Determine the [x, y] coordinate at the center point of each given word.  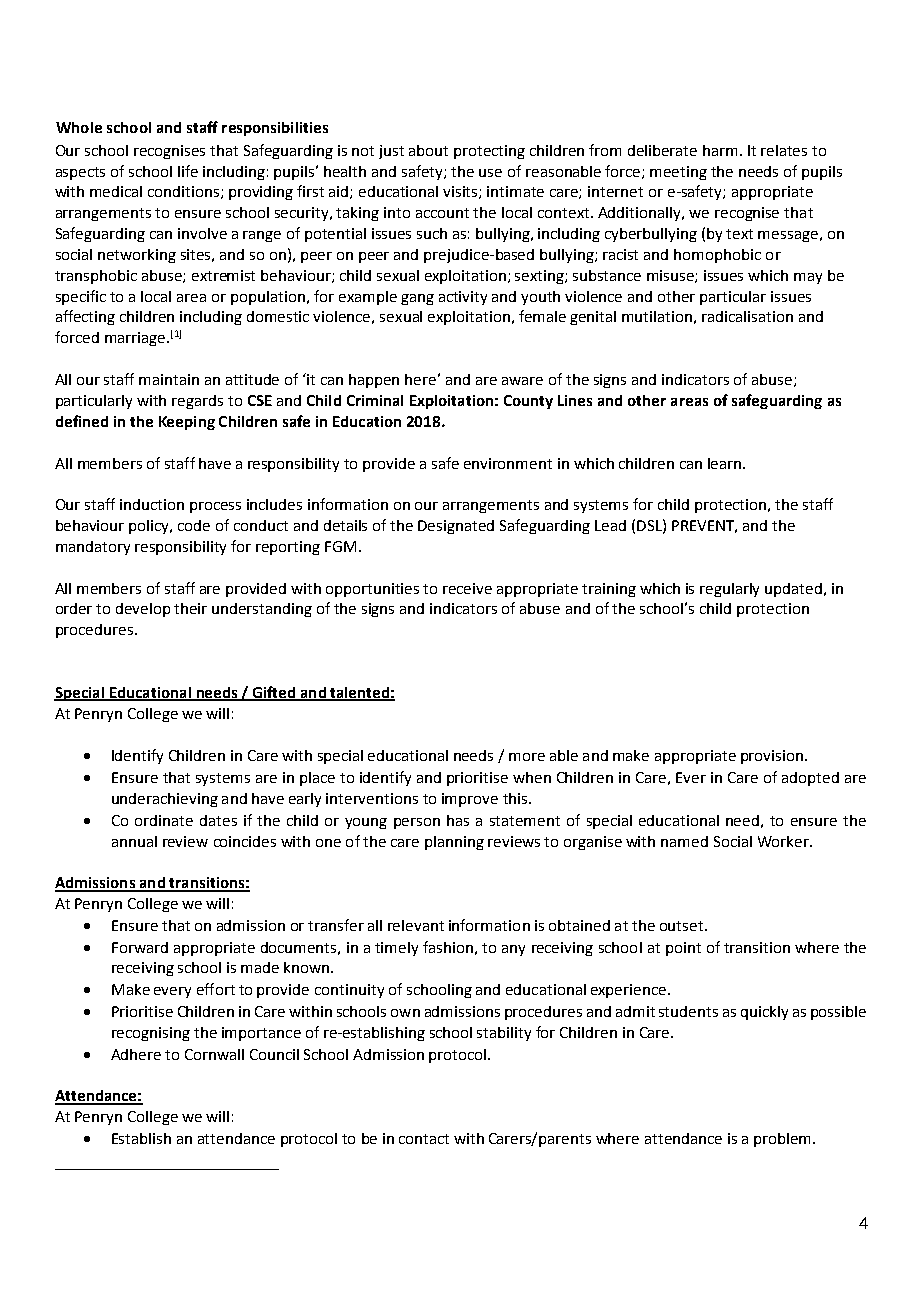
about [428, 150]
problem [782, 1140]
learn [726, 463]
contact [424, 1139]
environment [508, 463]
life [188, 171]
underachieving [165, 800]
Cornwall [214, 1054]
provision [773, 757]
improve [470, 800]
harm [720, 150]
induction [152, 504]
